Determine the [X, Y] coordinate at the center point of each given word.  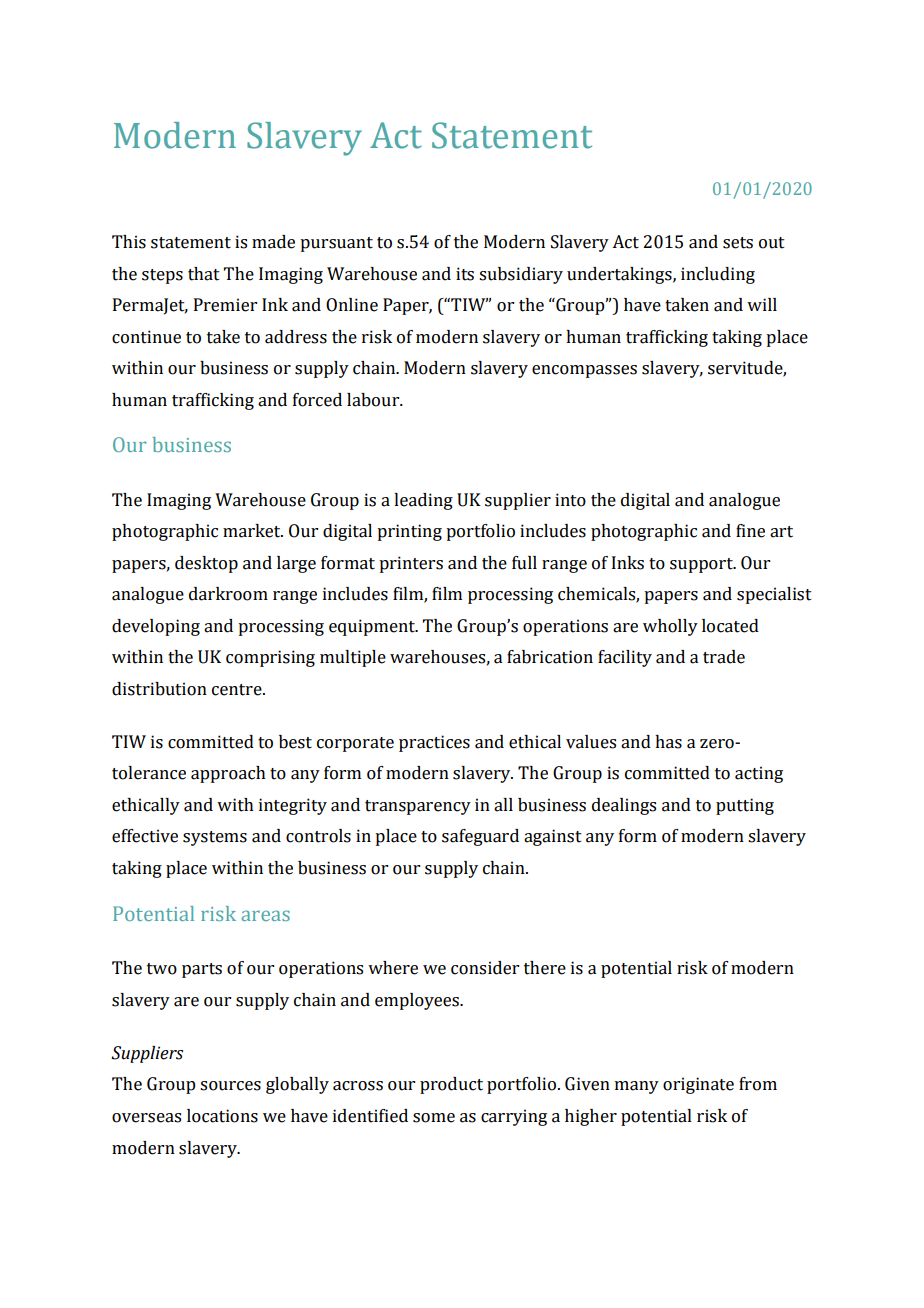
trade [724, 657]
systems [215, 838]
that [204, 274]
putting [745, 806]
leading [423, 501]
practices [434, 743]
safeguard [480, 837]
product [451, 1085]
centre [238, 690]
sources [230, 1086]
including [718, 275]
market [253, 531]
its [465, 274]
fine [750, 531]
